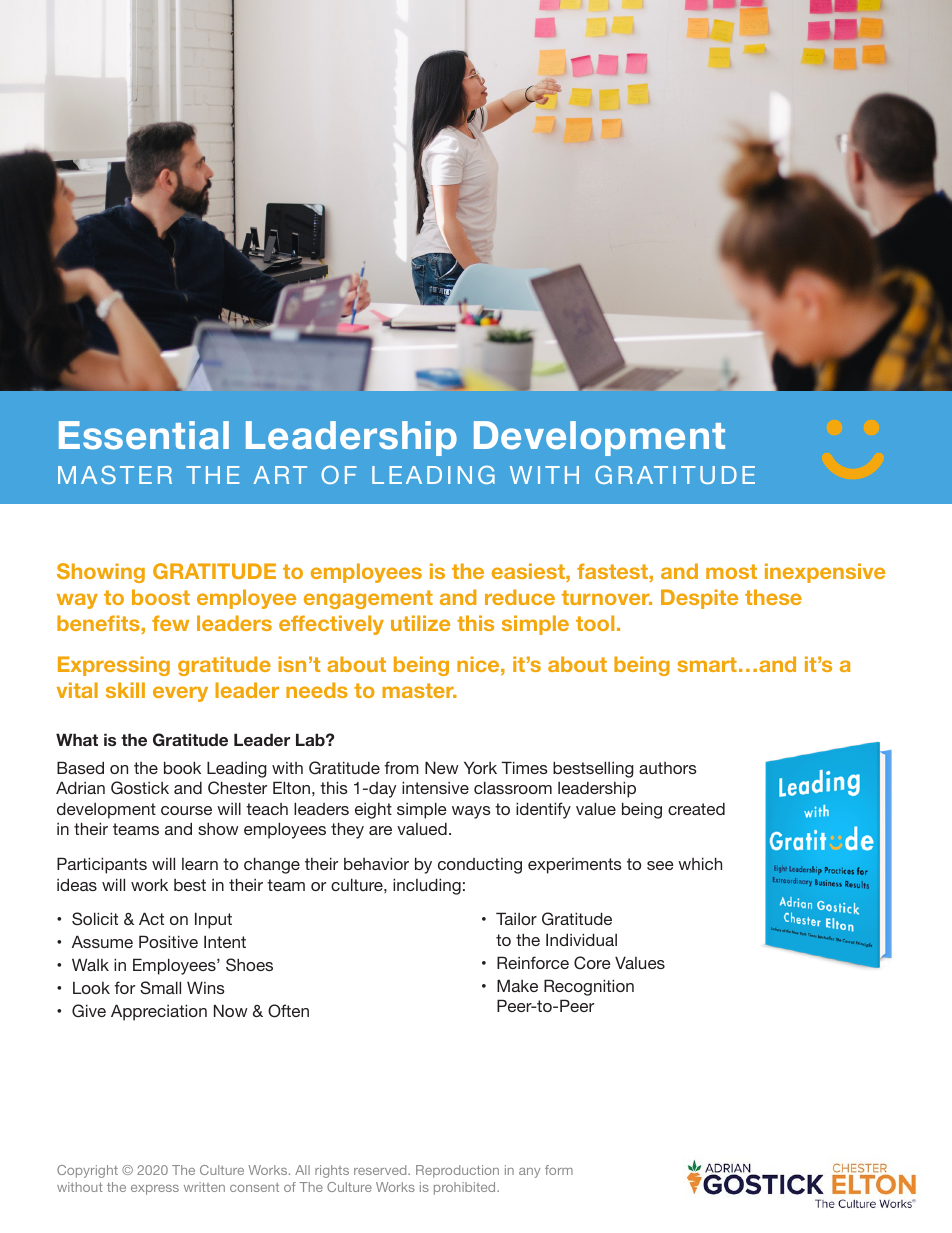  I want to click on authors, so click(668, 768).
